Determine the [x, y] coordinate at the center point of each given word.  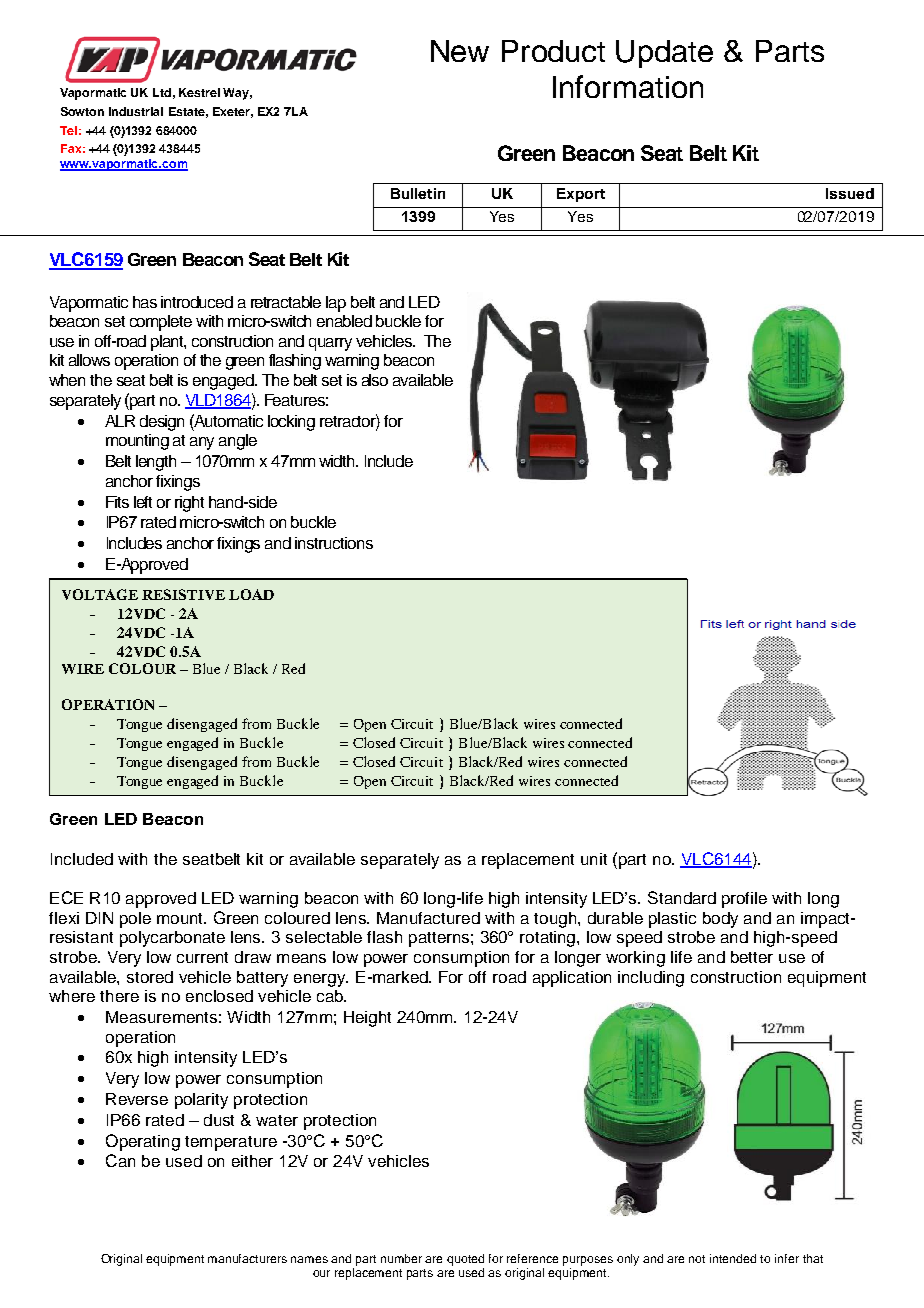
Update [664, 54]
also [375, 380]
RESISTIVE [183, 594]
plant [168, 343]
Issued [850, 193]
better [752, 957]
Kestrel [199, 92]
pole [135, 920]
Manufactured [428, 918]
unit [594, 859]
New [460, 51]
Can [120, 1160]
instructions [334, 543]
